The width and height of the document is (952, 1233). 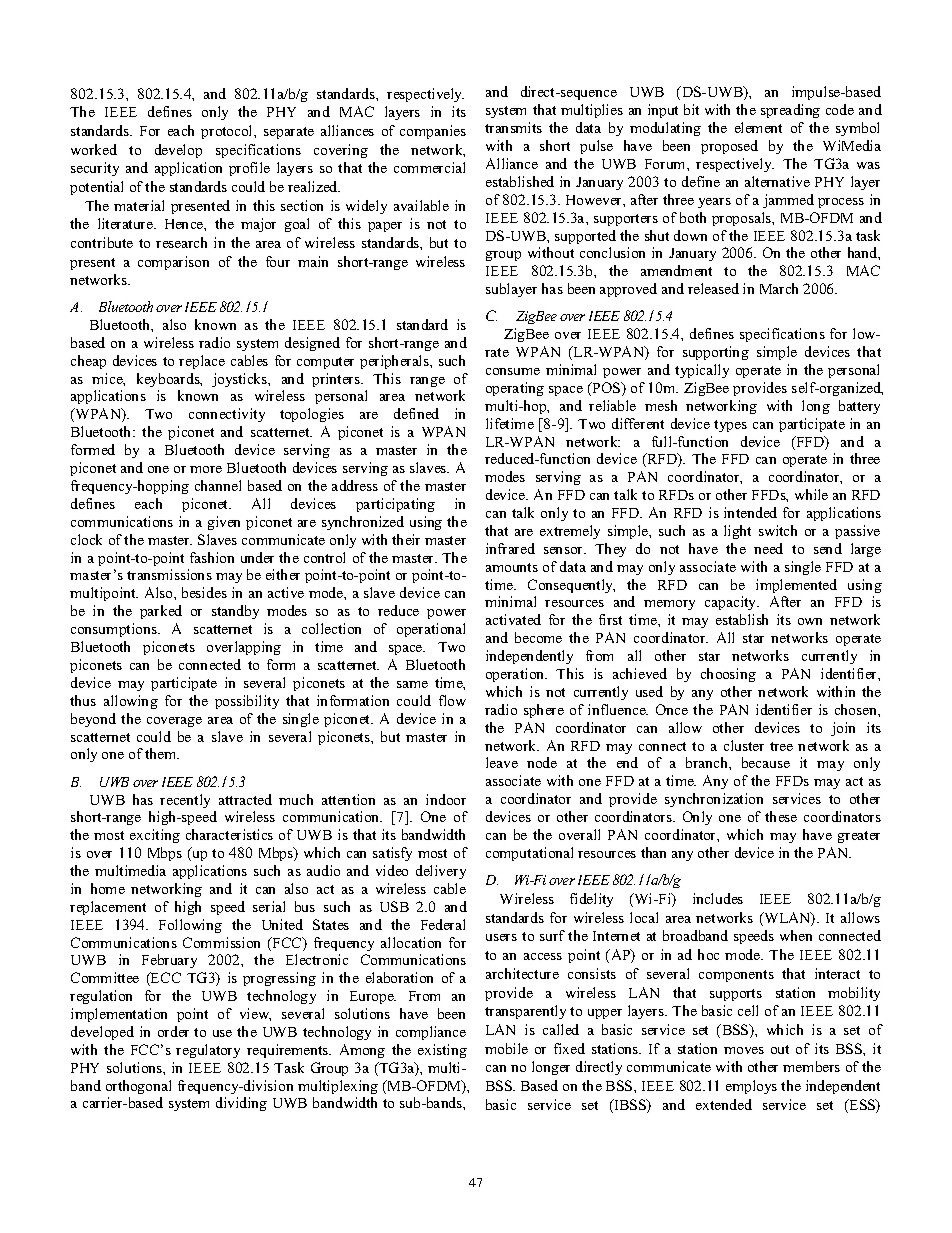 What do you see at coordinates (228, 132) in the document?
I see `protocol` at bounding box center [228, 132].
